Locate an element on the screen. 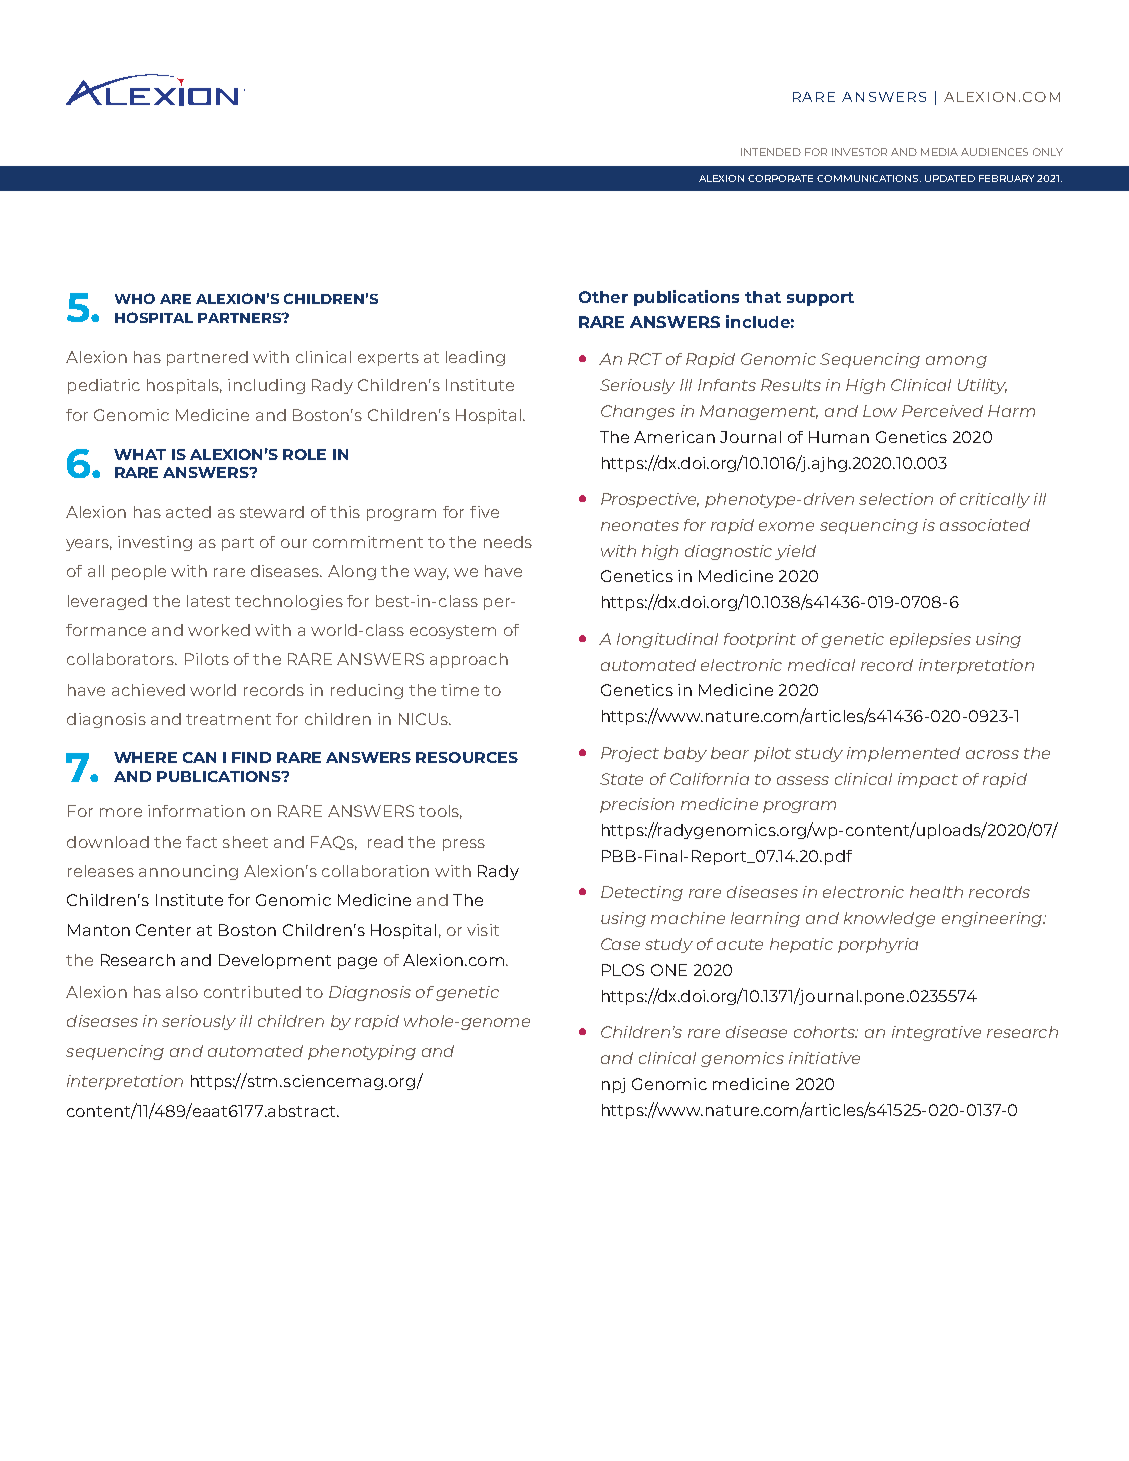  INTENDED is located at coordinates (771, 152).
